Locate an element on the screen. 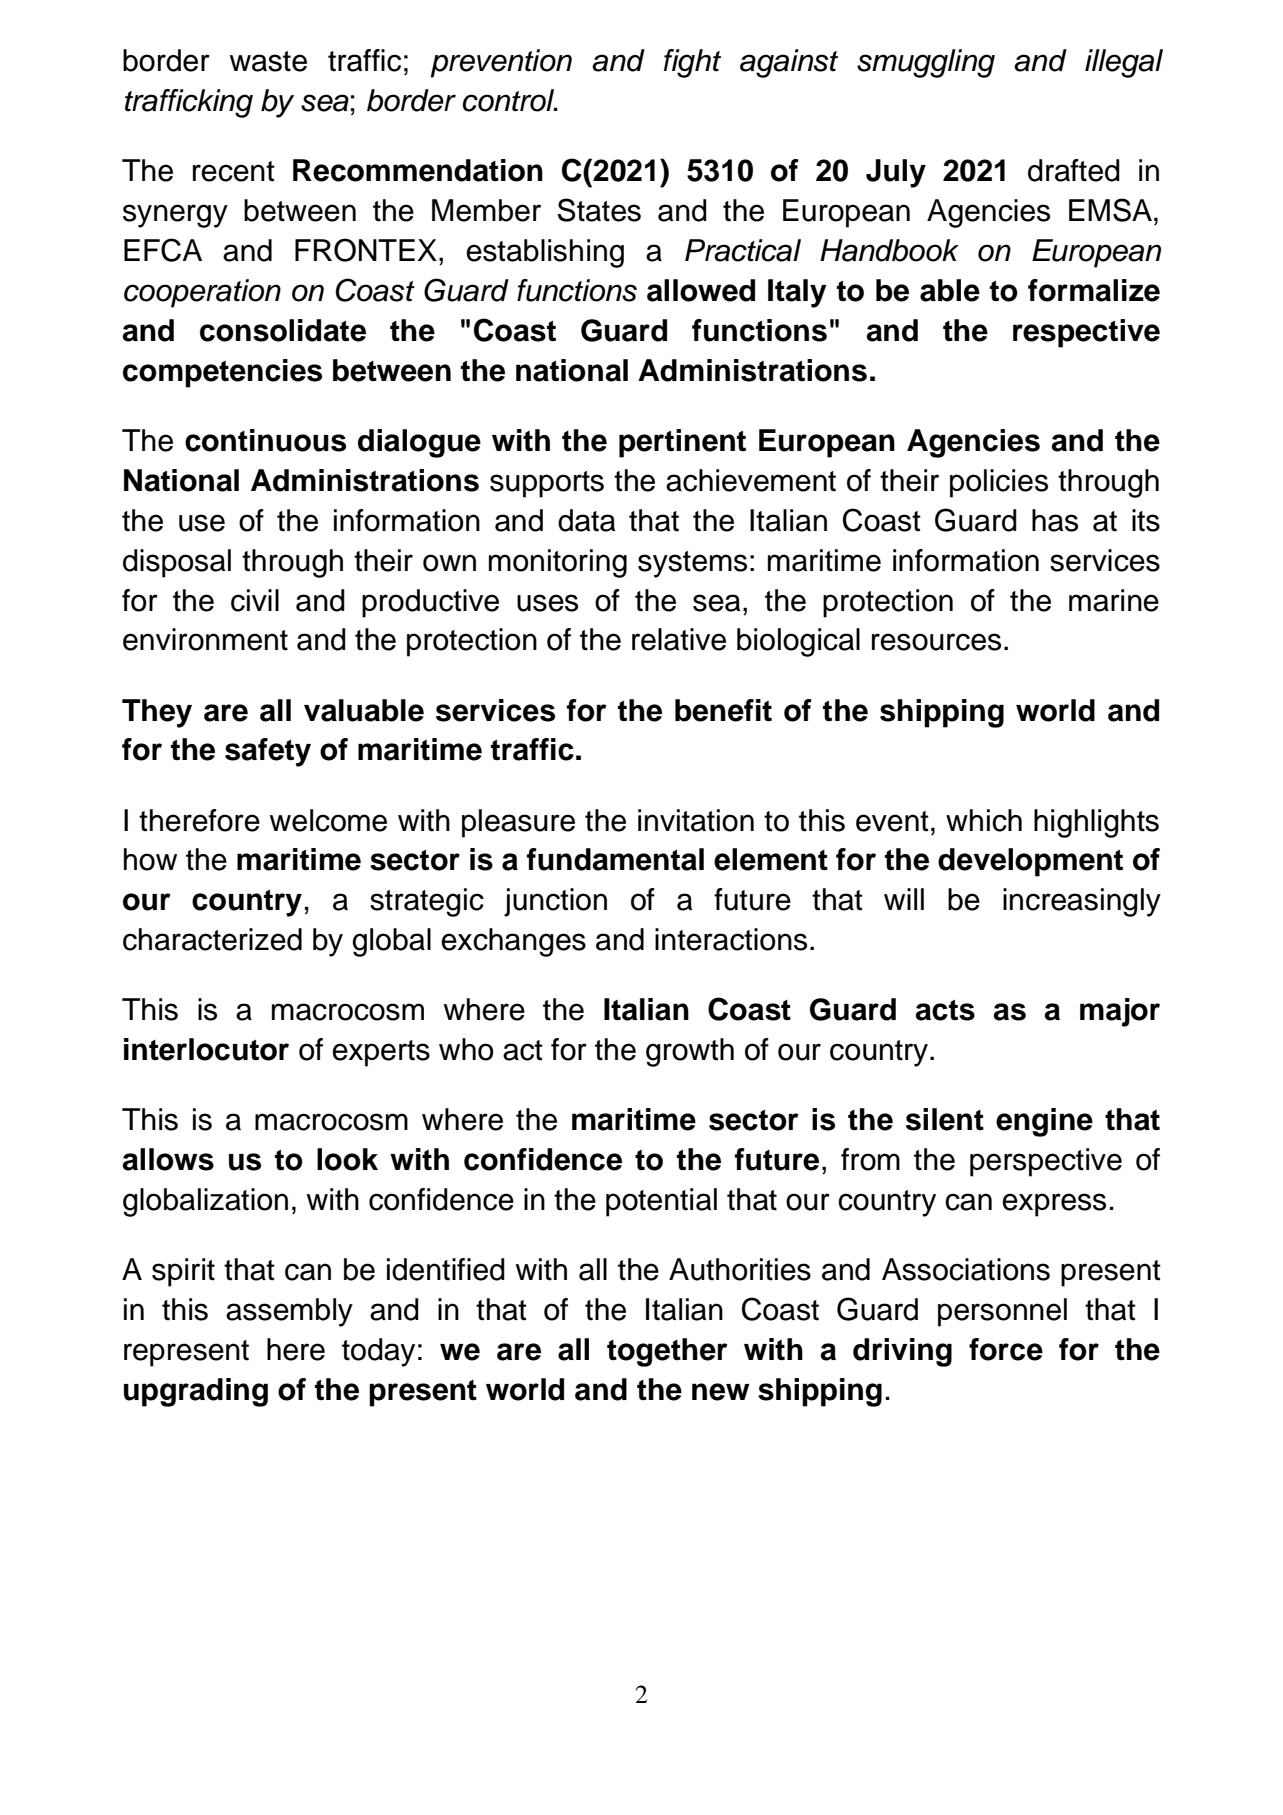 The height and width of the screenshot is (1815, 1283). which is located at coordinates (984, 820).
